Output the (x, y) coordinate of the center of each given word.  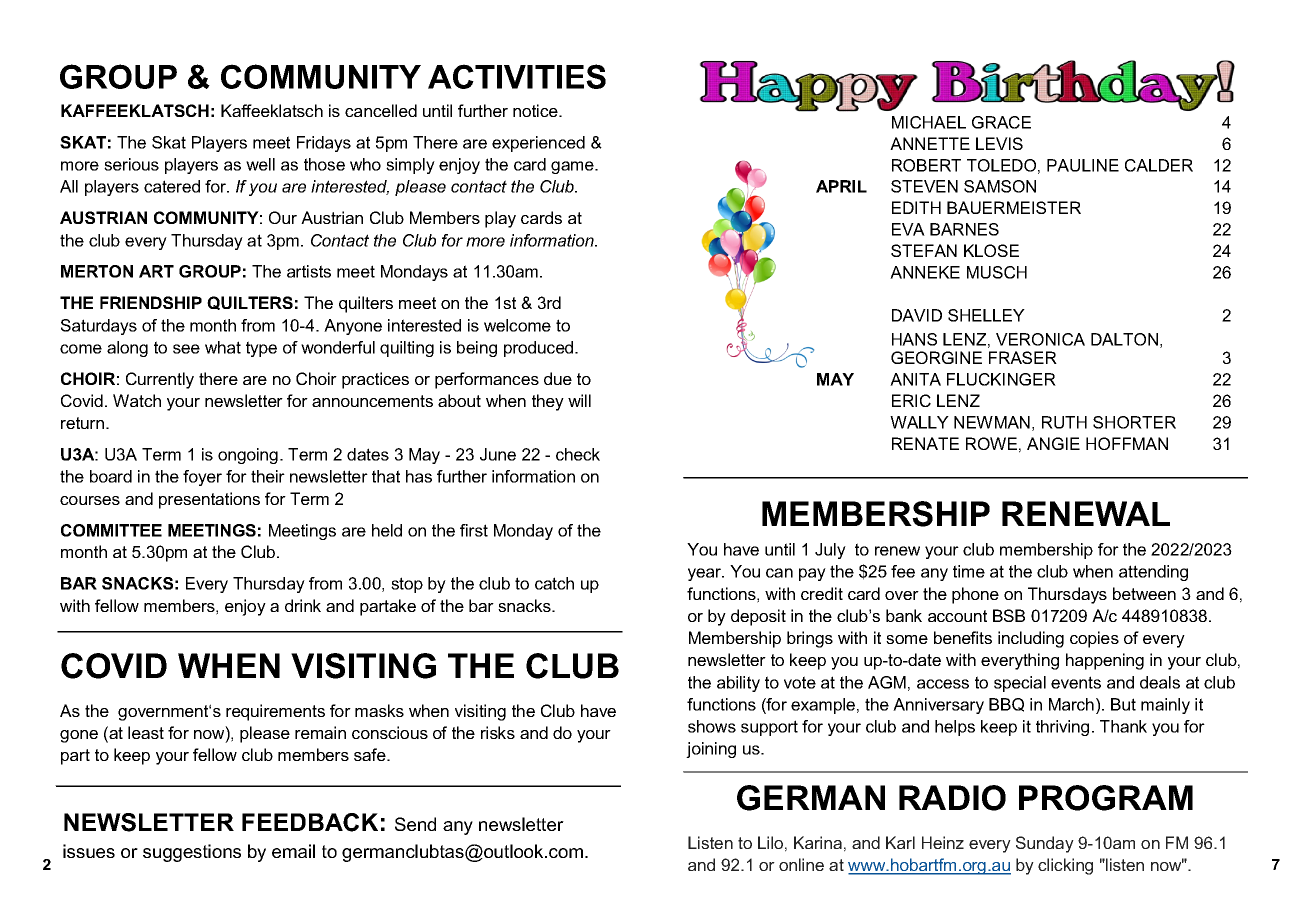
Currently (160, 380)
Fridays (324, 144)
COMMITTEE (111, 530)
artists (309, 271)
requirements (275, 712)
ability (738, 684)
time (969, 571)
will (579, 400)
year (706, 574)
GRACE (1001, 122)
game (573, 167)
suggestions (192, 853)
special (1020, 684)
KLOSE (991, 250)
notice (536, 110)
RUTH (1064, 422)
